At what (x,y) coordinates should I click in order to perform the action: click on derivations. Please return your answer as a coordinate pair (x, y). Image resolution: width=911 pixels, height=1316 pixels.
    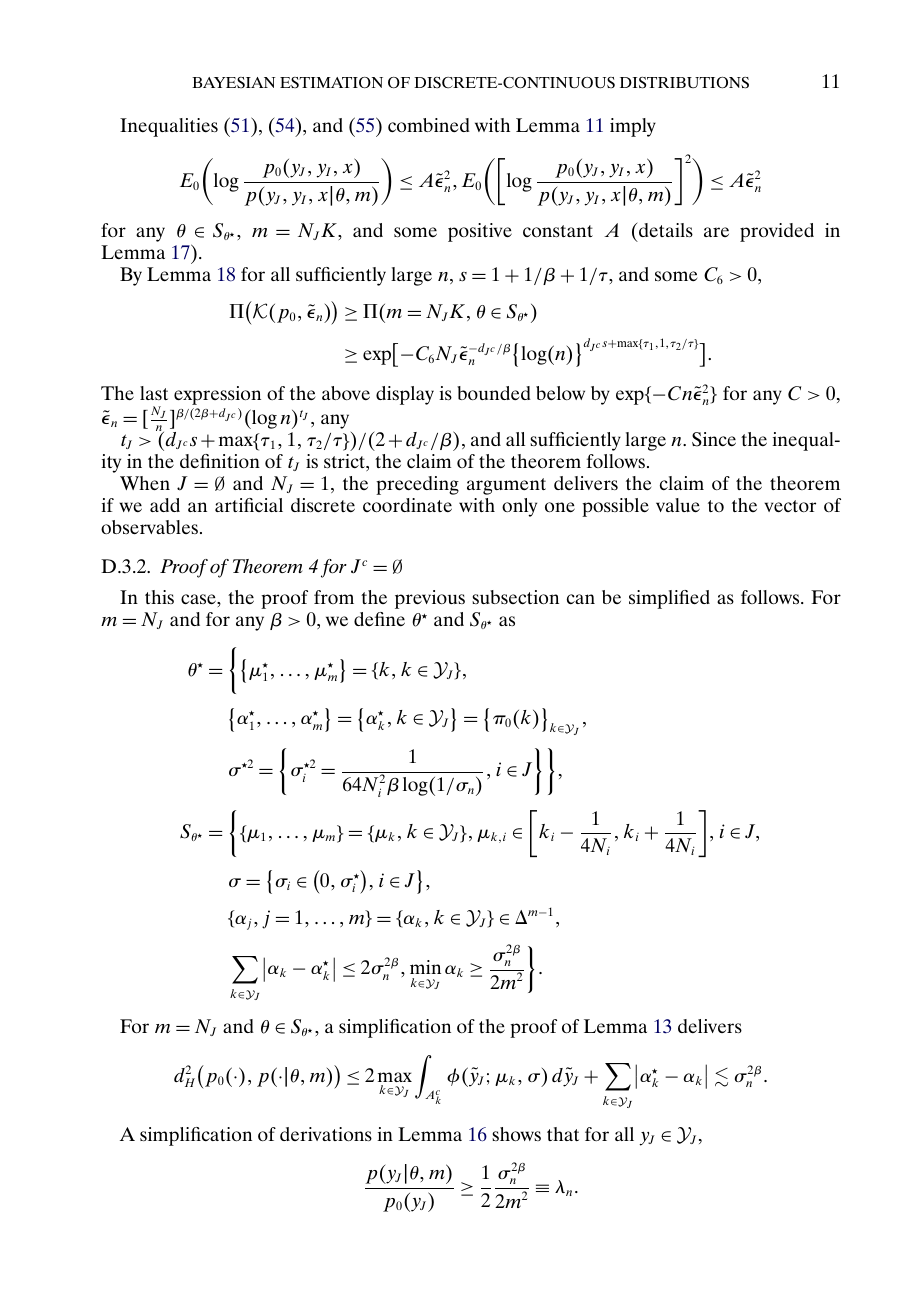
    Looking at the image, I should click on (326, 1134).
